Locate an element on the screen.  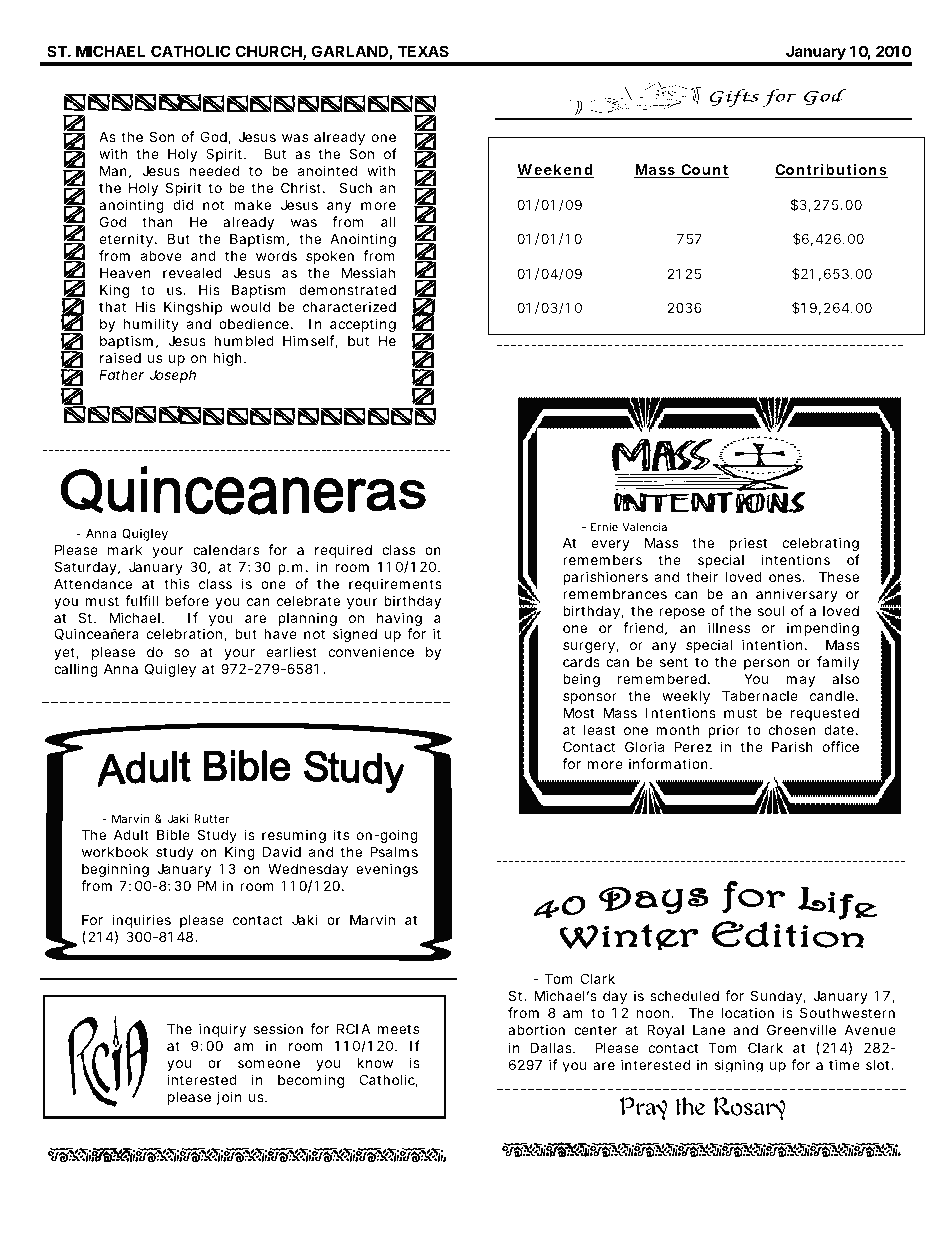
Contributions is located at coordinates (831, 171).
